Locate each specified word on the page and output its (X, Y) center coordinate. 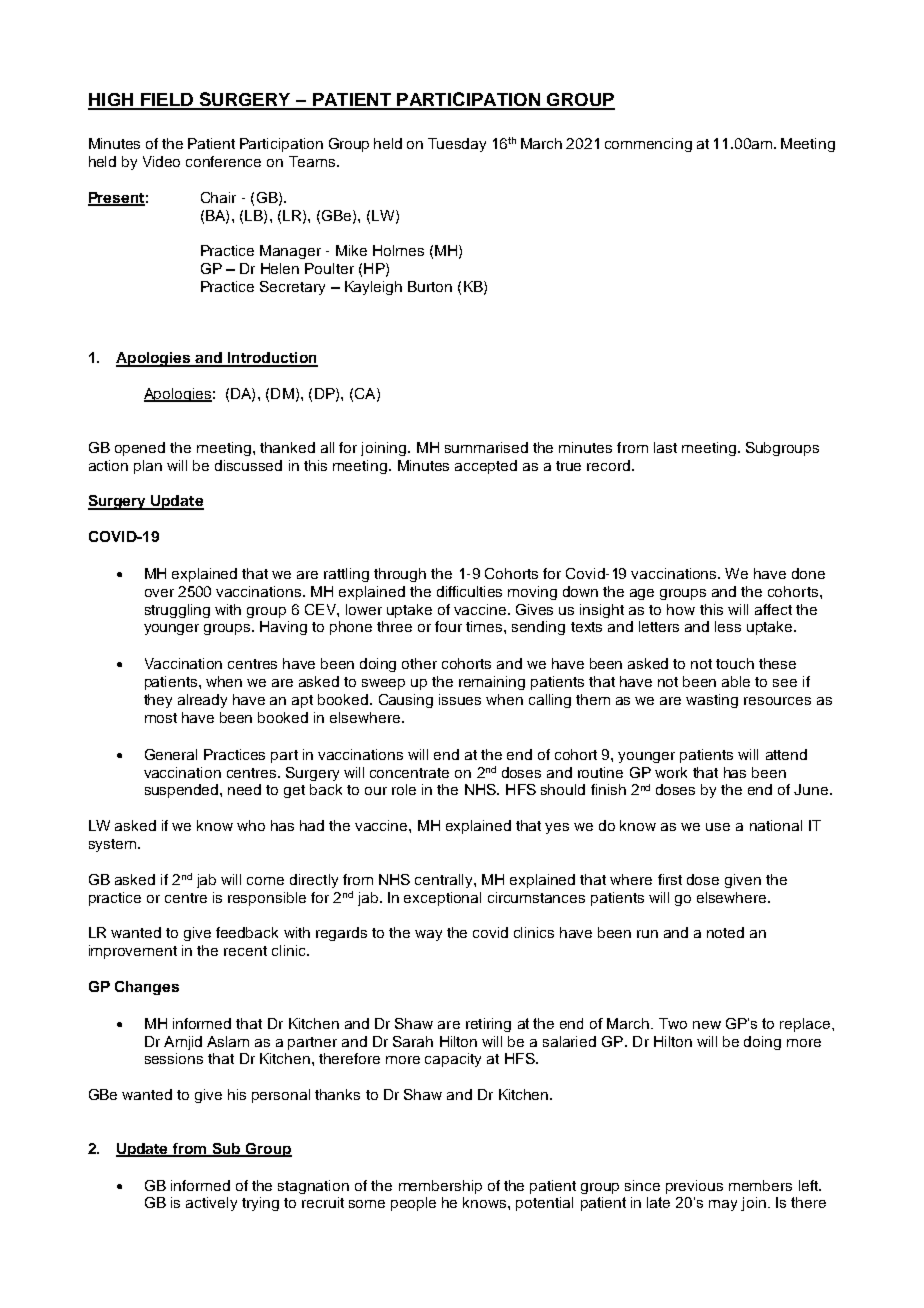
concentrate (409, 773)
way (428, 935)
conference (223, 161)
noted (725, 932)
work (671, 772)
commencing (648, 145)
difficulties (469, 591)
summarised (486, 447)
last (665, 447)
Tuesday (457, 145)
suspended (183, 791)
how (681, 609)
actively (211, 1204)
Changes (147, 988)
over (159, 593)
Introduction (271, 359)
